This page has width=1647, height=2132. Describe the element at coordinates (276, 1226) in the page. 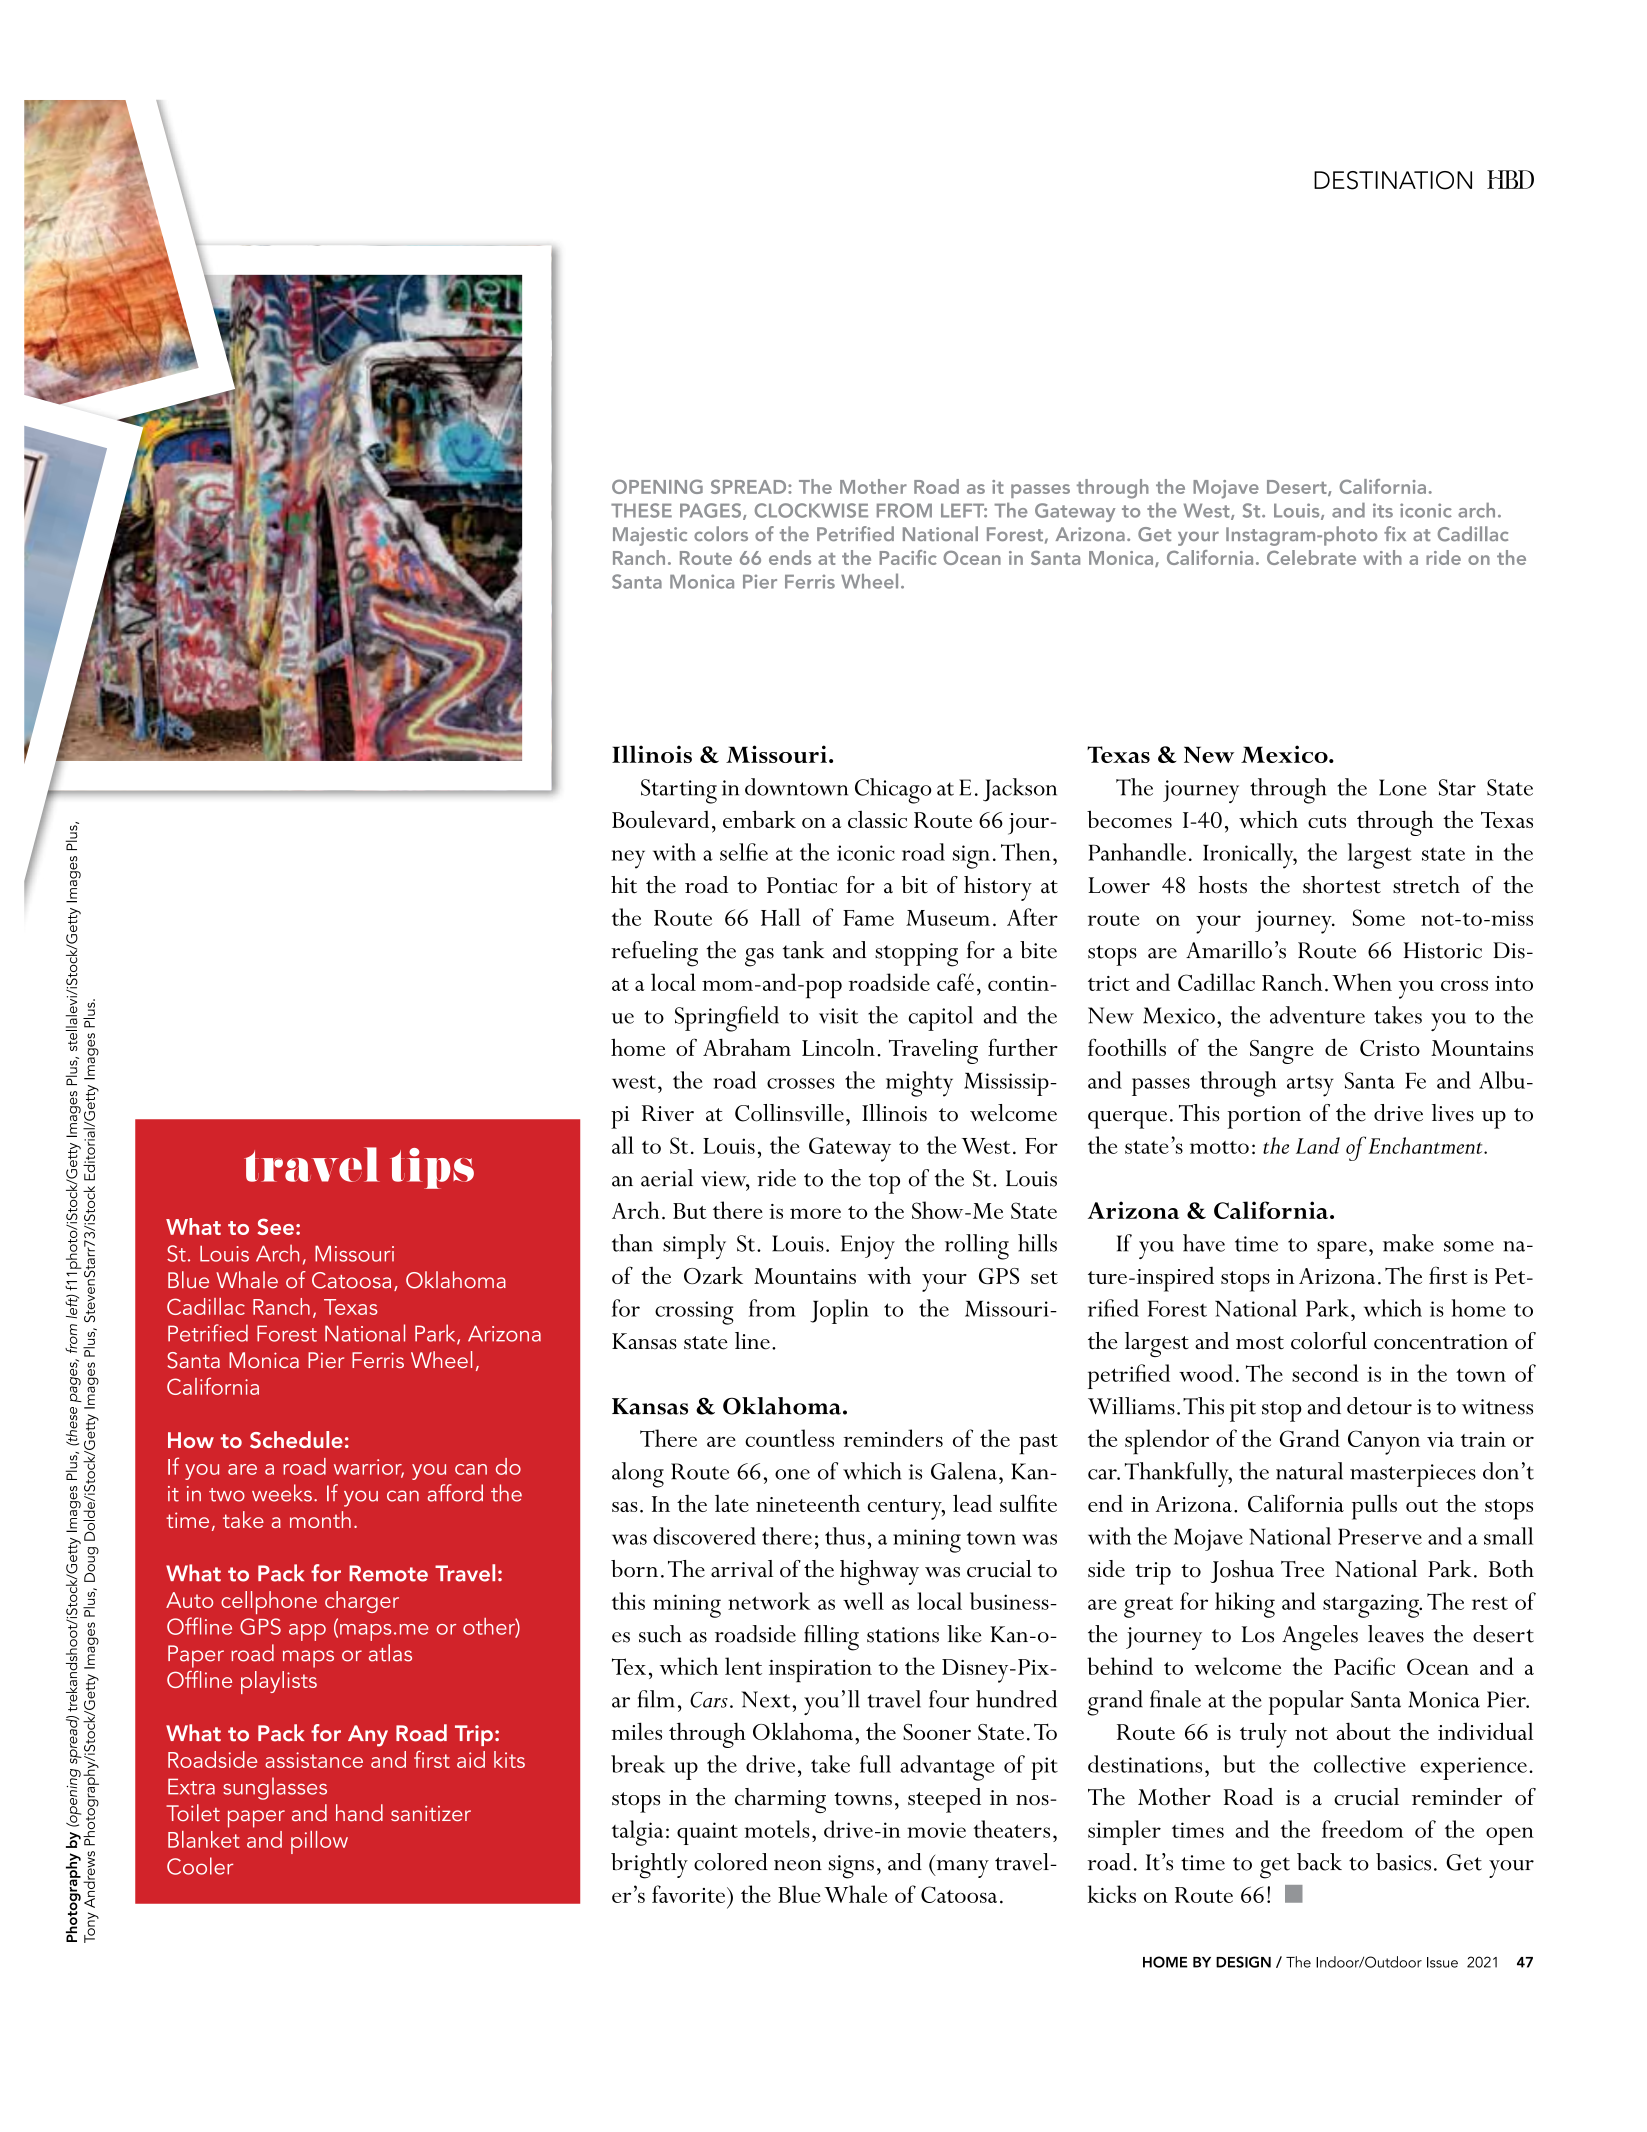

I see `See` at that location.
